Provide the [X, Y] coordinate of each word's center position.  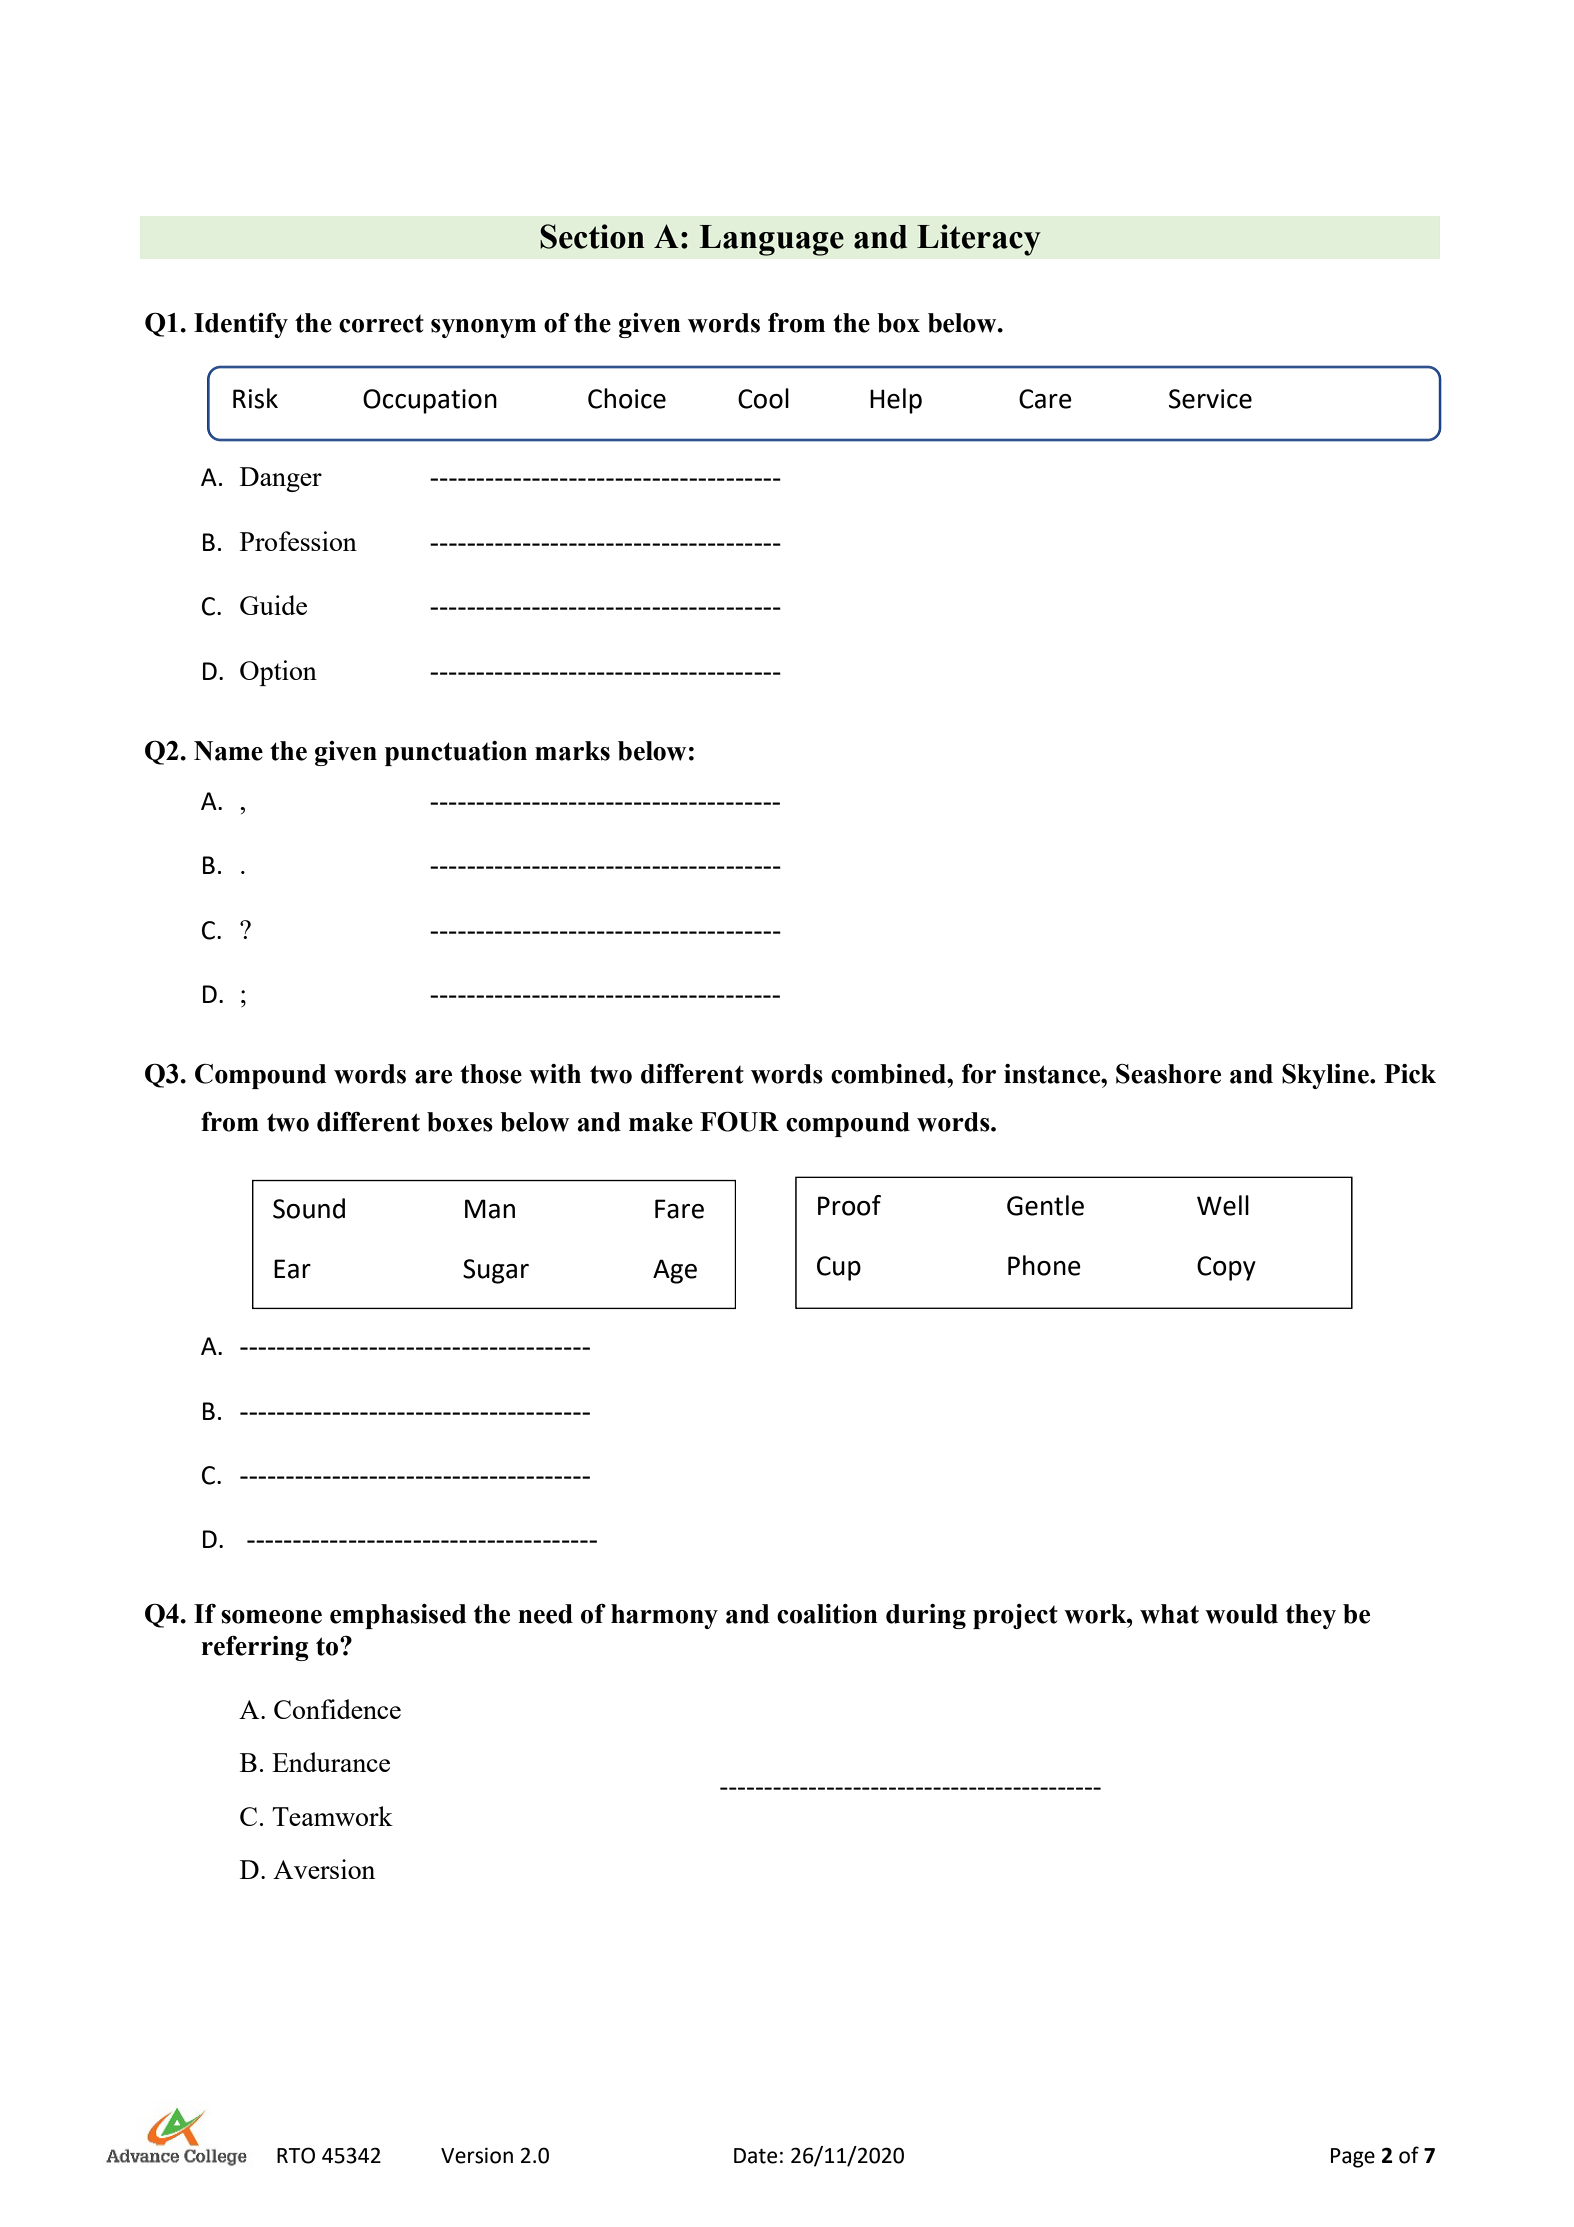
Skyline [1326, 1076]
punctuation [456, 753]
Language [771, 240]
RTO [296, 2155]
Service [1210, 399]
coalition [827, 1614]
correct [381, 324]
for [979, 1074]
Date [755, 2156]
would [1241, 1614]
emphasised [398, 1616]
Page [1353, 2158]
